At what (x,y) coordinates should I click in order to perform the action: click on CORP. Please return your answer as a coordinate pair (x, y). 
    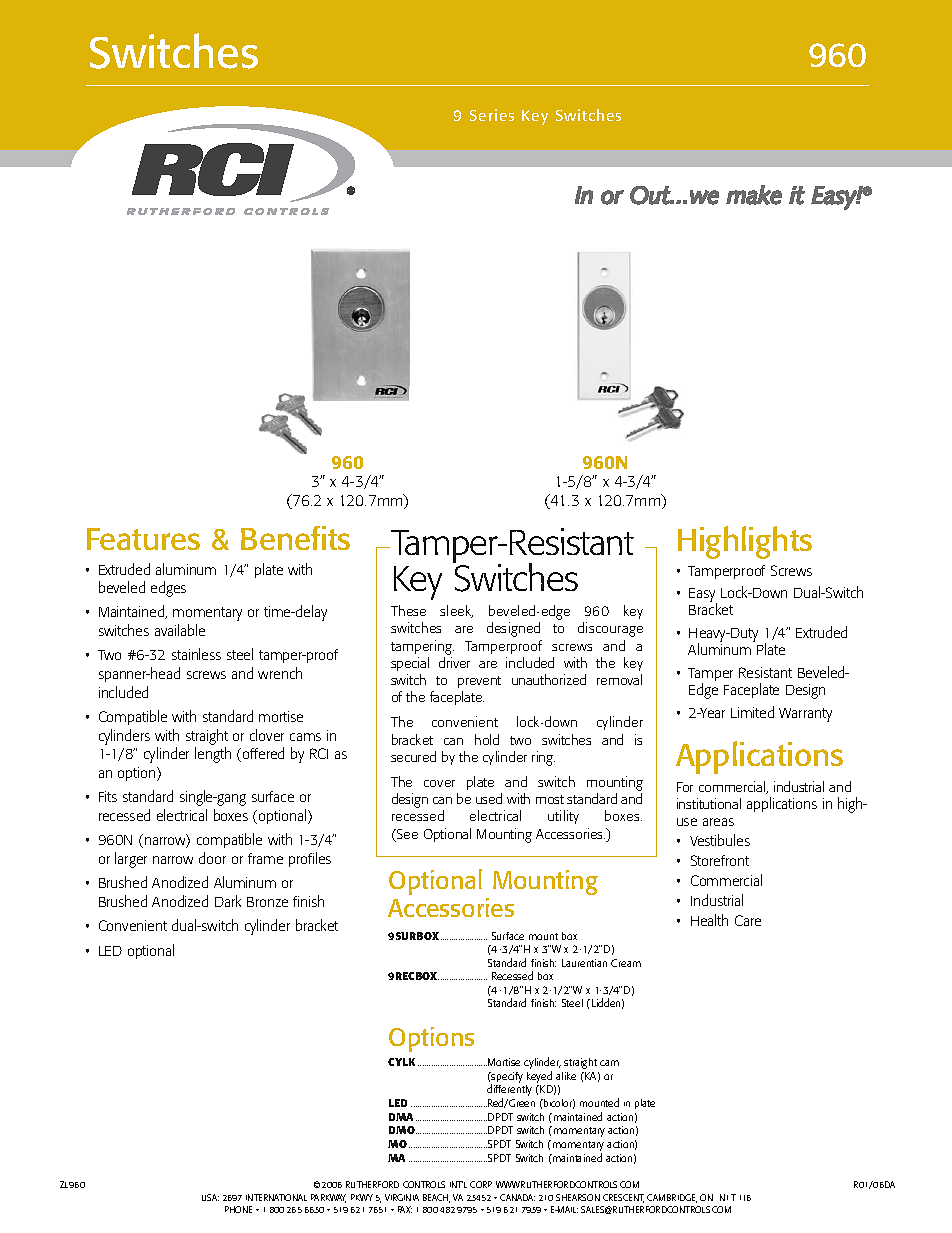
    Looking at the image, I should click on (481, 1184).
